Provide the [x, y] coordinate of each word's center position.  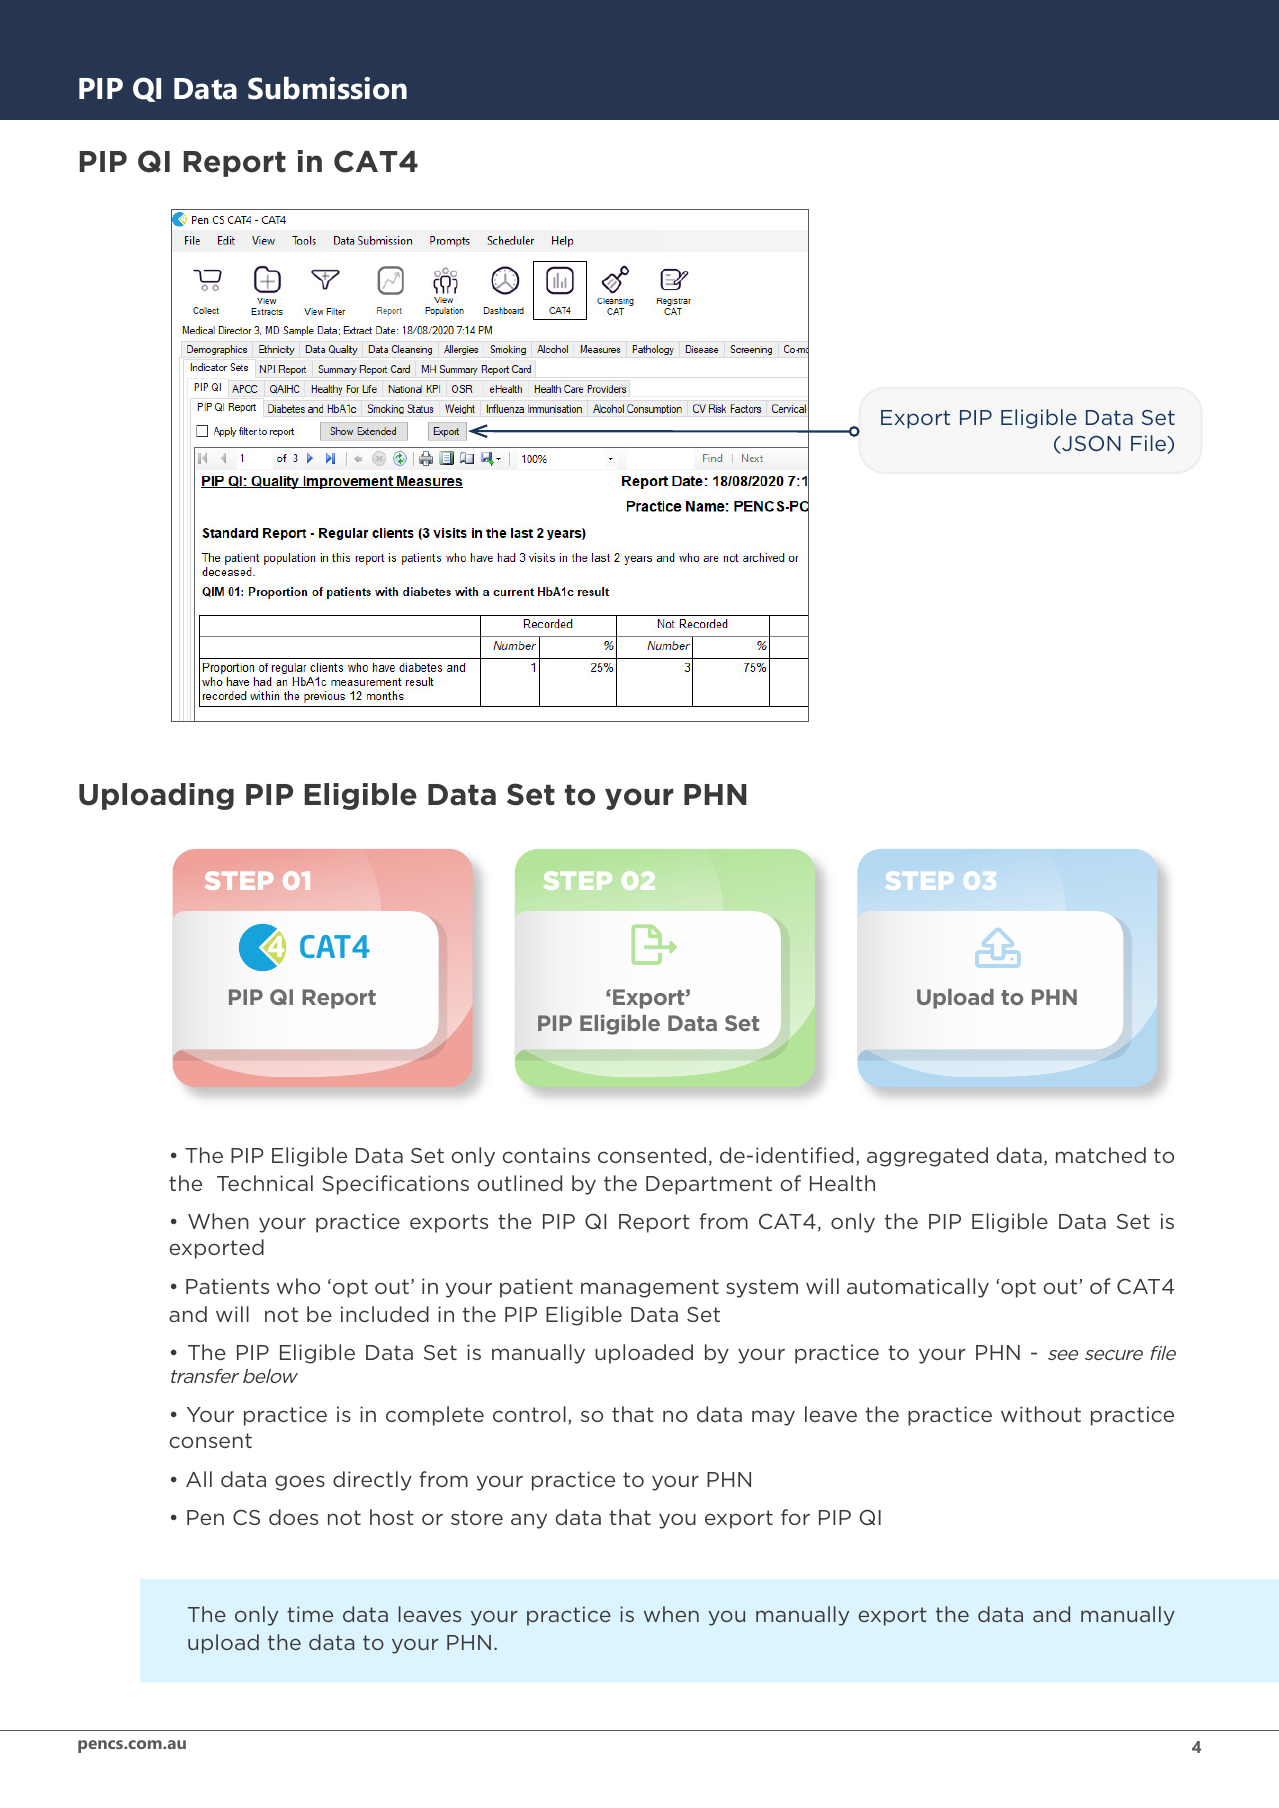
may [773, 1418]
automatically [918, 1288]
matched [1101, 1155]
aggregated [927, 1157]
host [392, 1517]
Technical [265, 1183]
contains [546, 1155]
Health [842, 1183]
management [650, 1288]
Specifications [395, 1185]
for [795, 1517]
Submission [327, 88]
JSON [1090, 444]
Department [709, 1185]
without [1041, 1414]
